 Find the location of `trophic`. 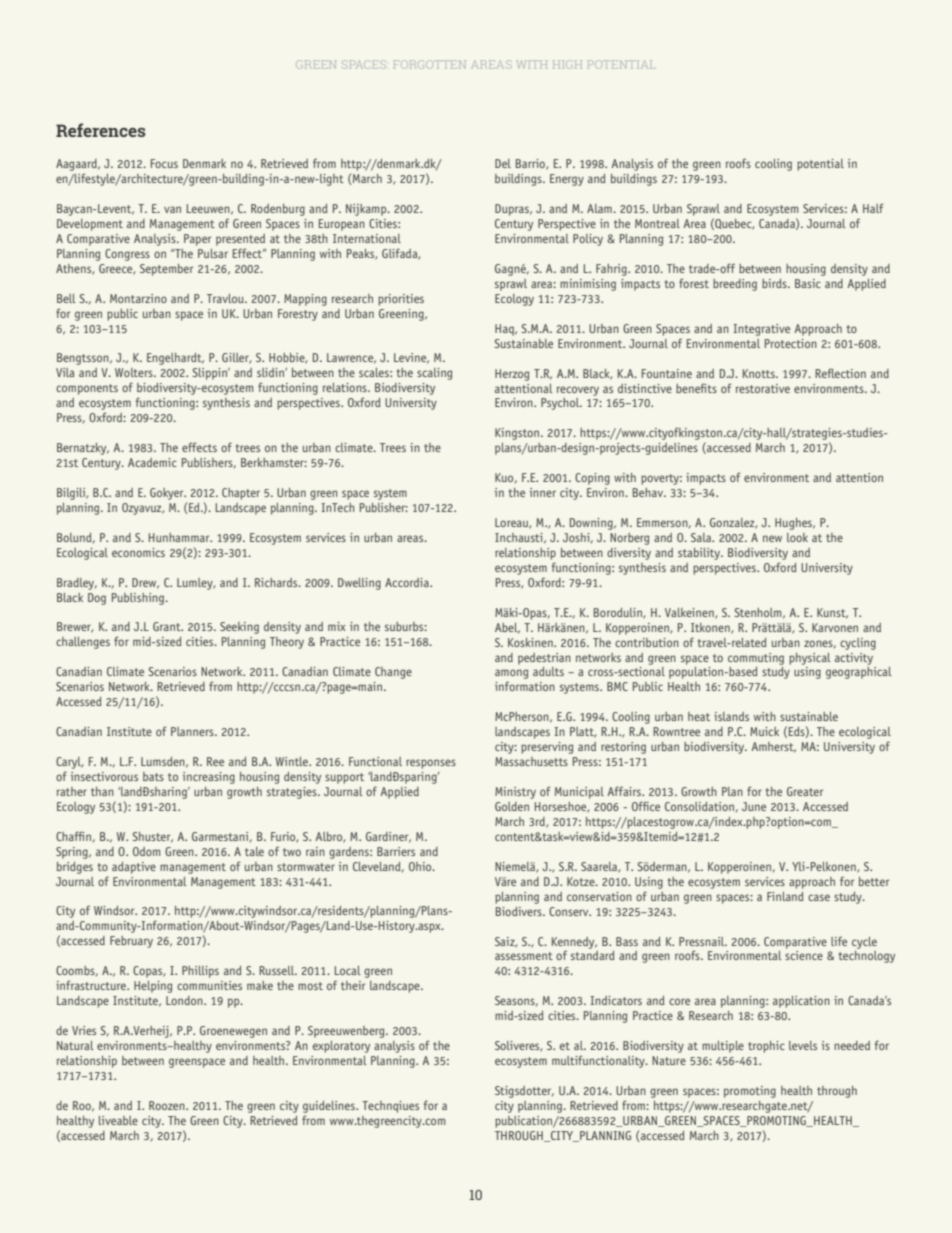

trophic is located at coordinates (766, 1047).
